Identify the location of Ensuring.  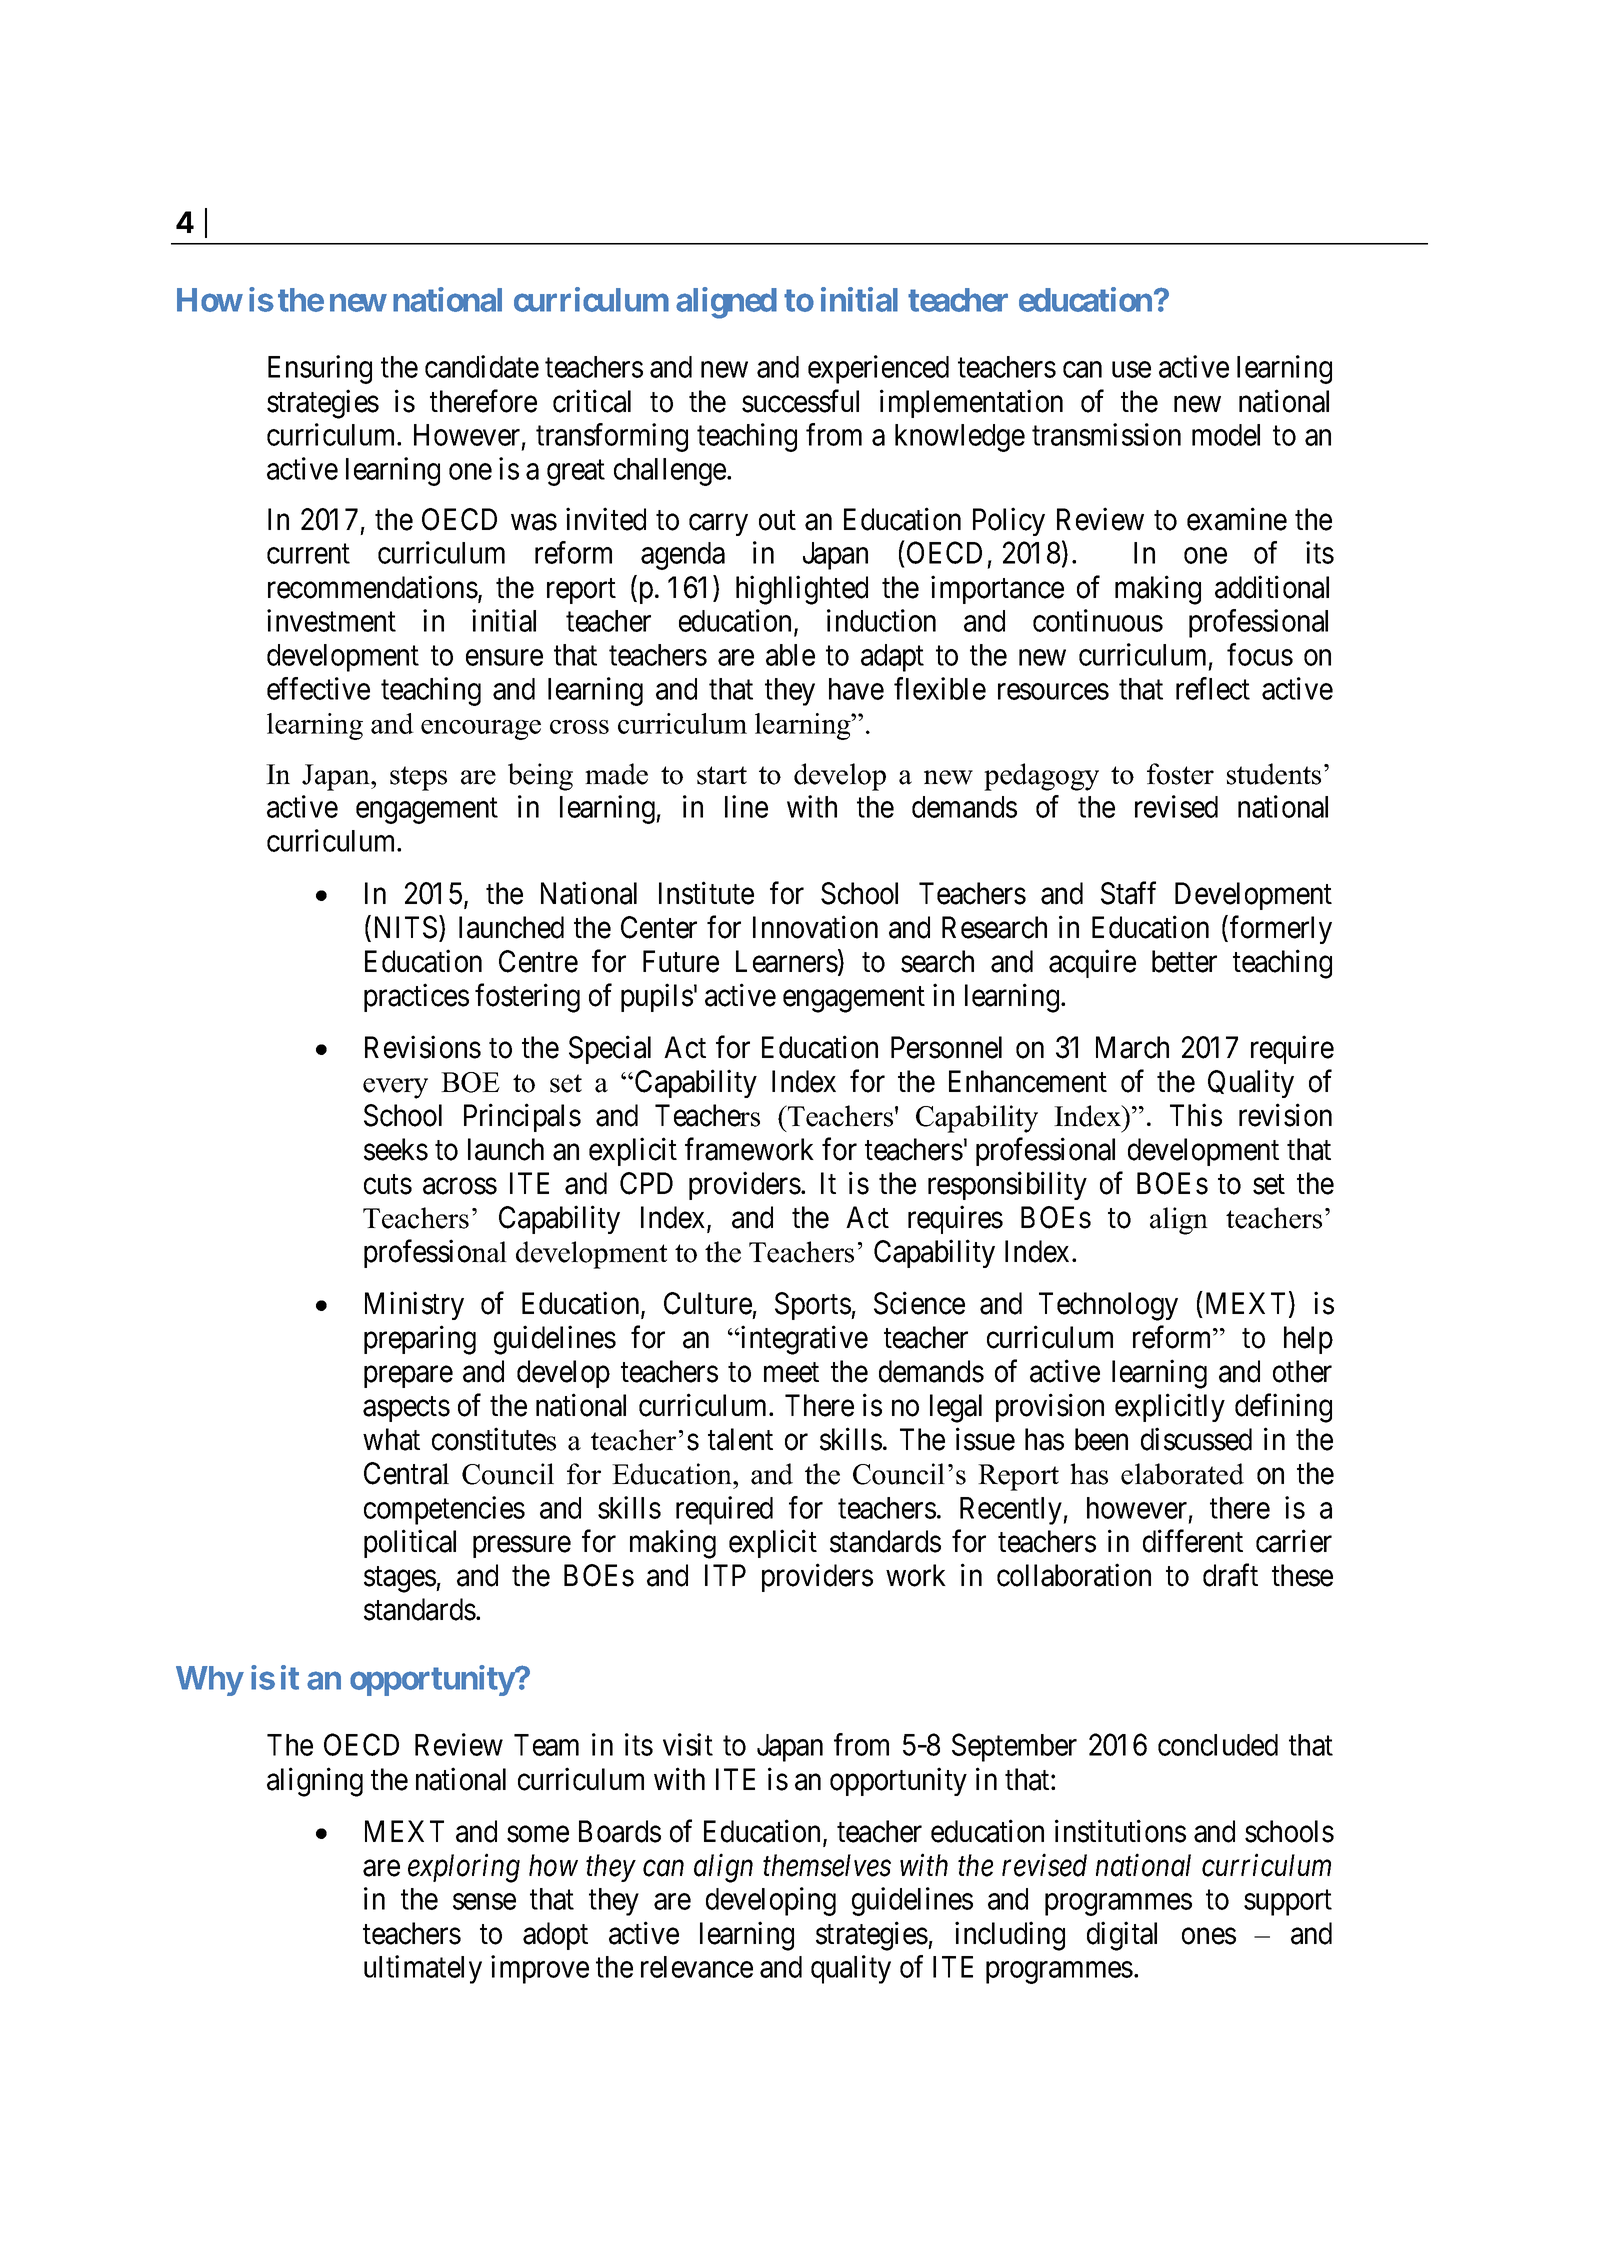
(320, 369).
